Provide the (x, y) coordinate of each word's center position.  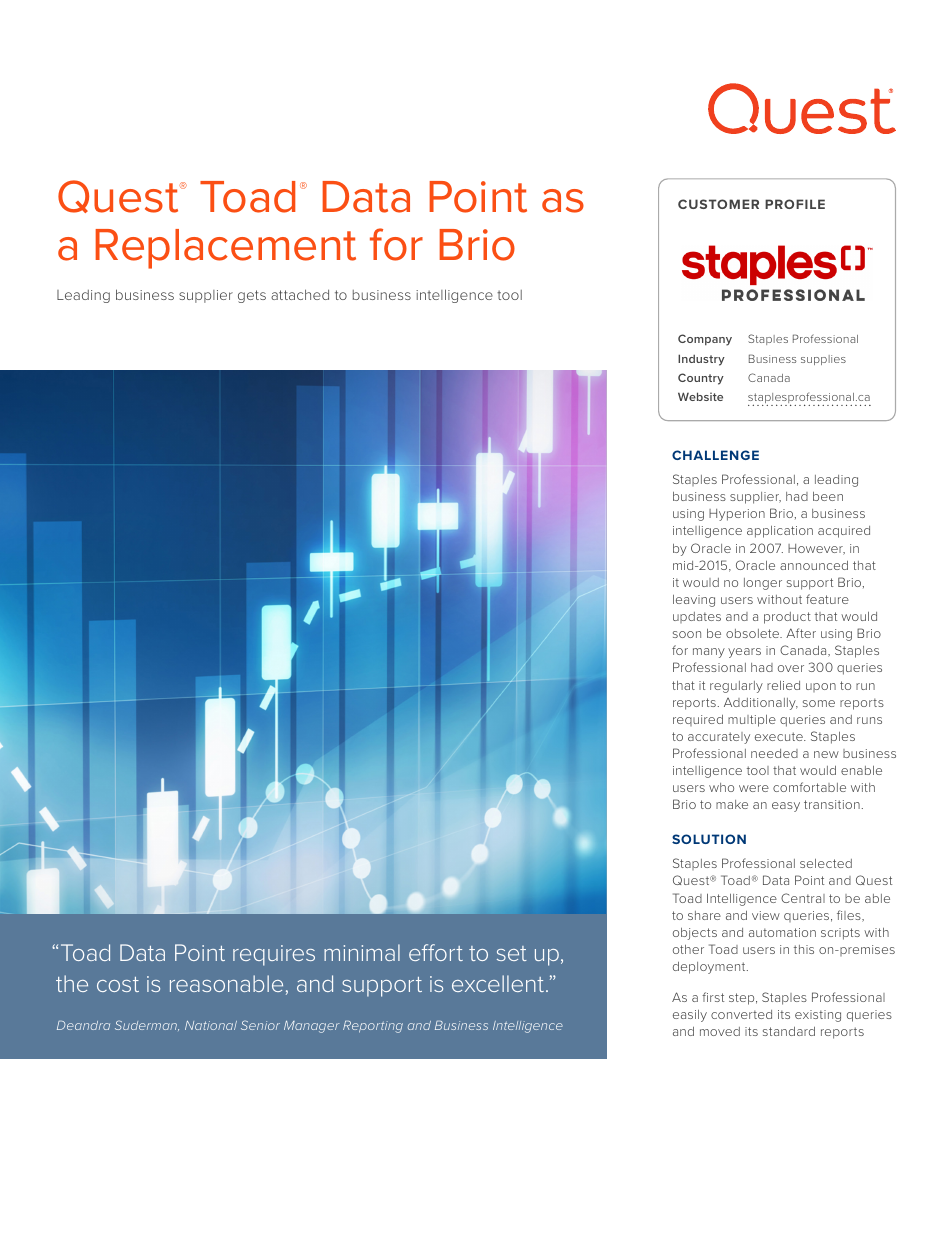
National (211, 1025)
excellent (498, 983)
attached (300, 294)
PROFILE (795, 204)
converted (741, 1014)
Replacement (225, 249)
